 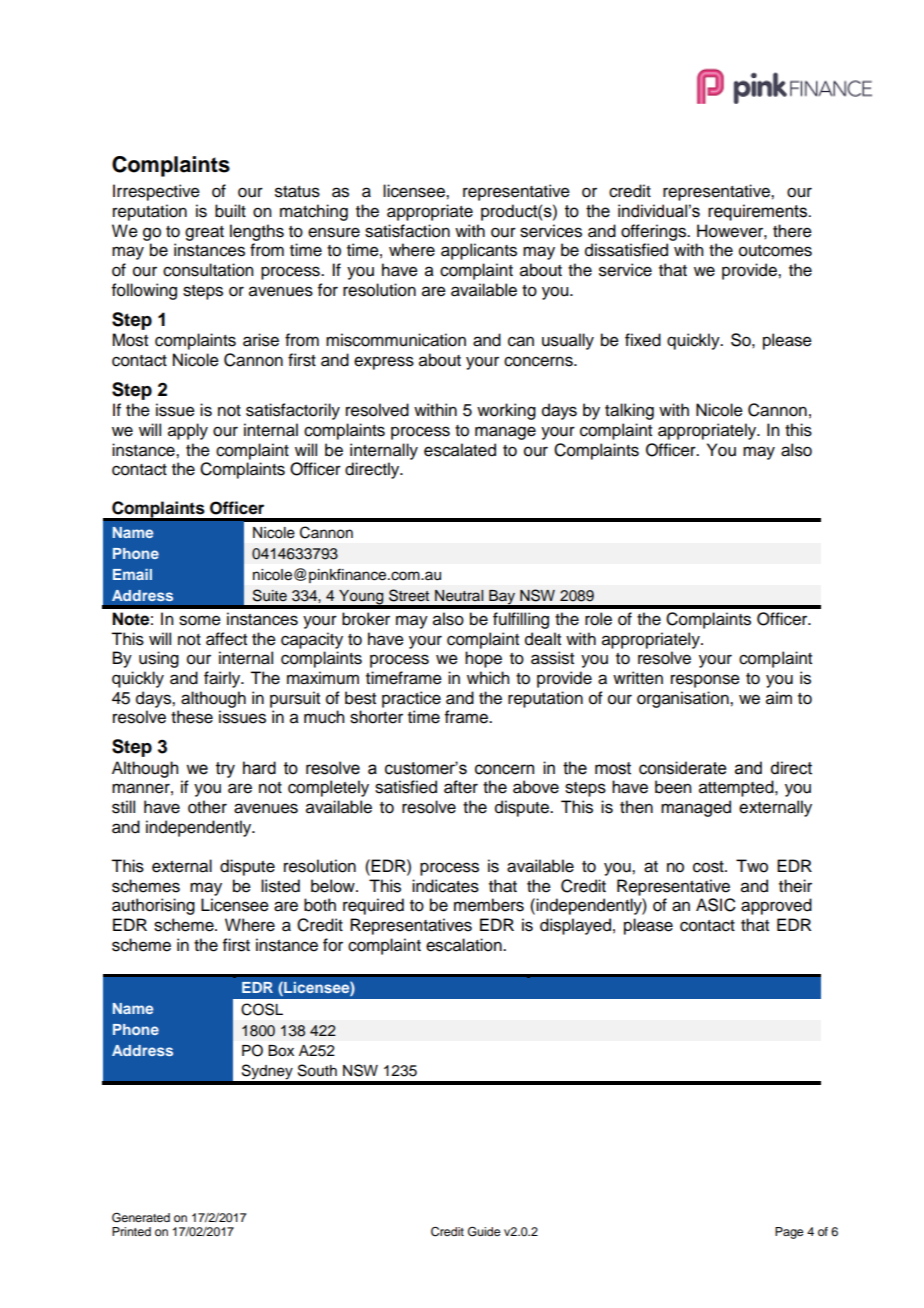 What do you see at coordinates (460, 450) in the screenshot?
I see `escalated` at bounding box center [460, 450].
